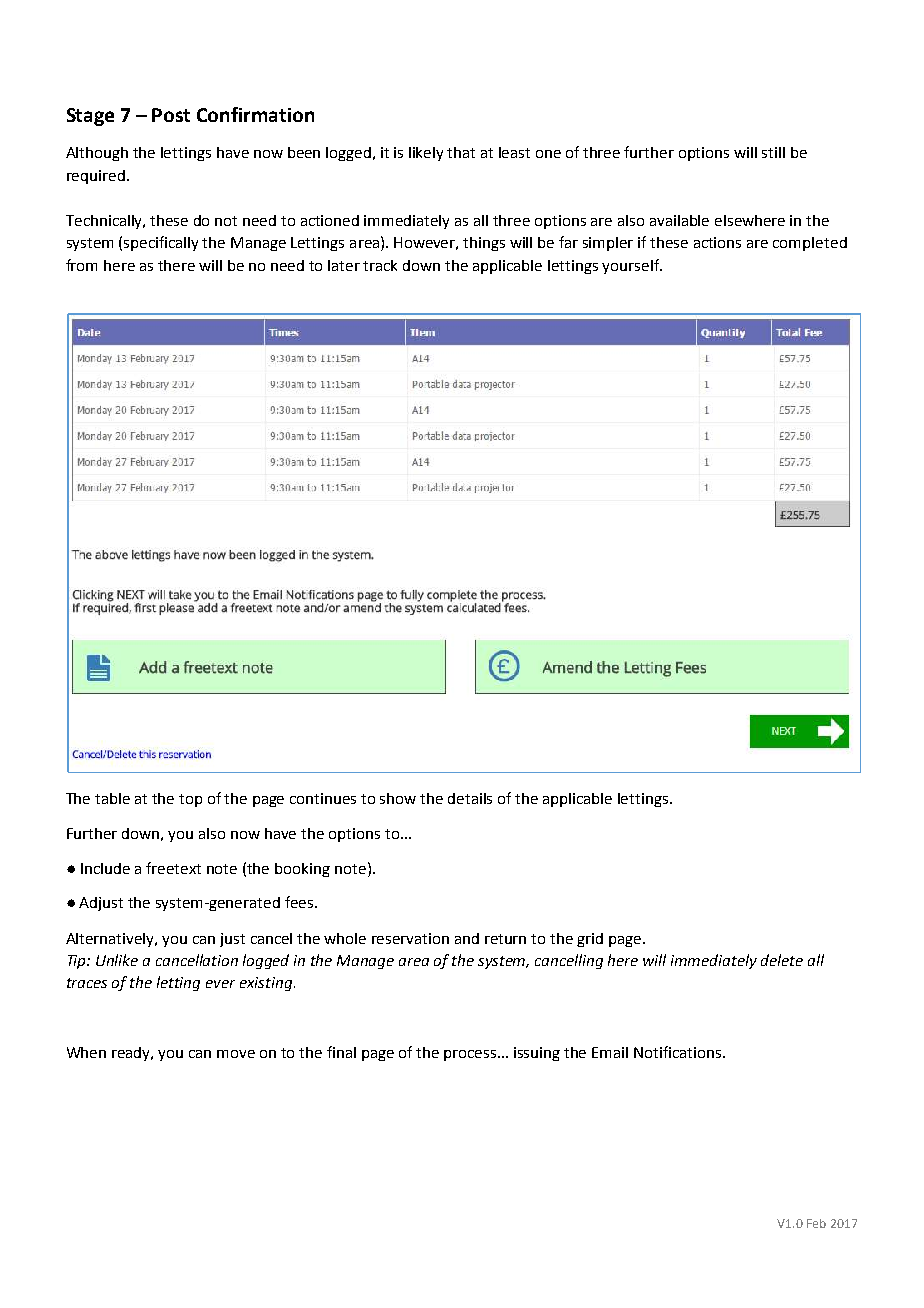 This document has height=1308, width=924. Describe the element at coordinates (467, 938) in the document. I see `and` at that location.
